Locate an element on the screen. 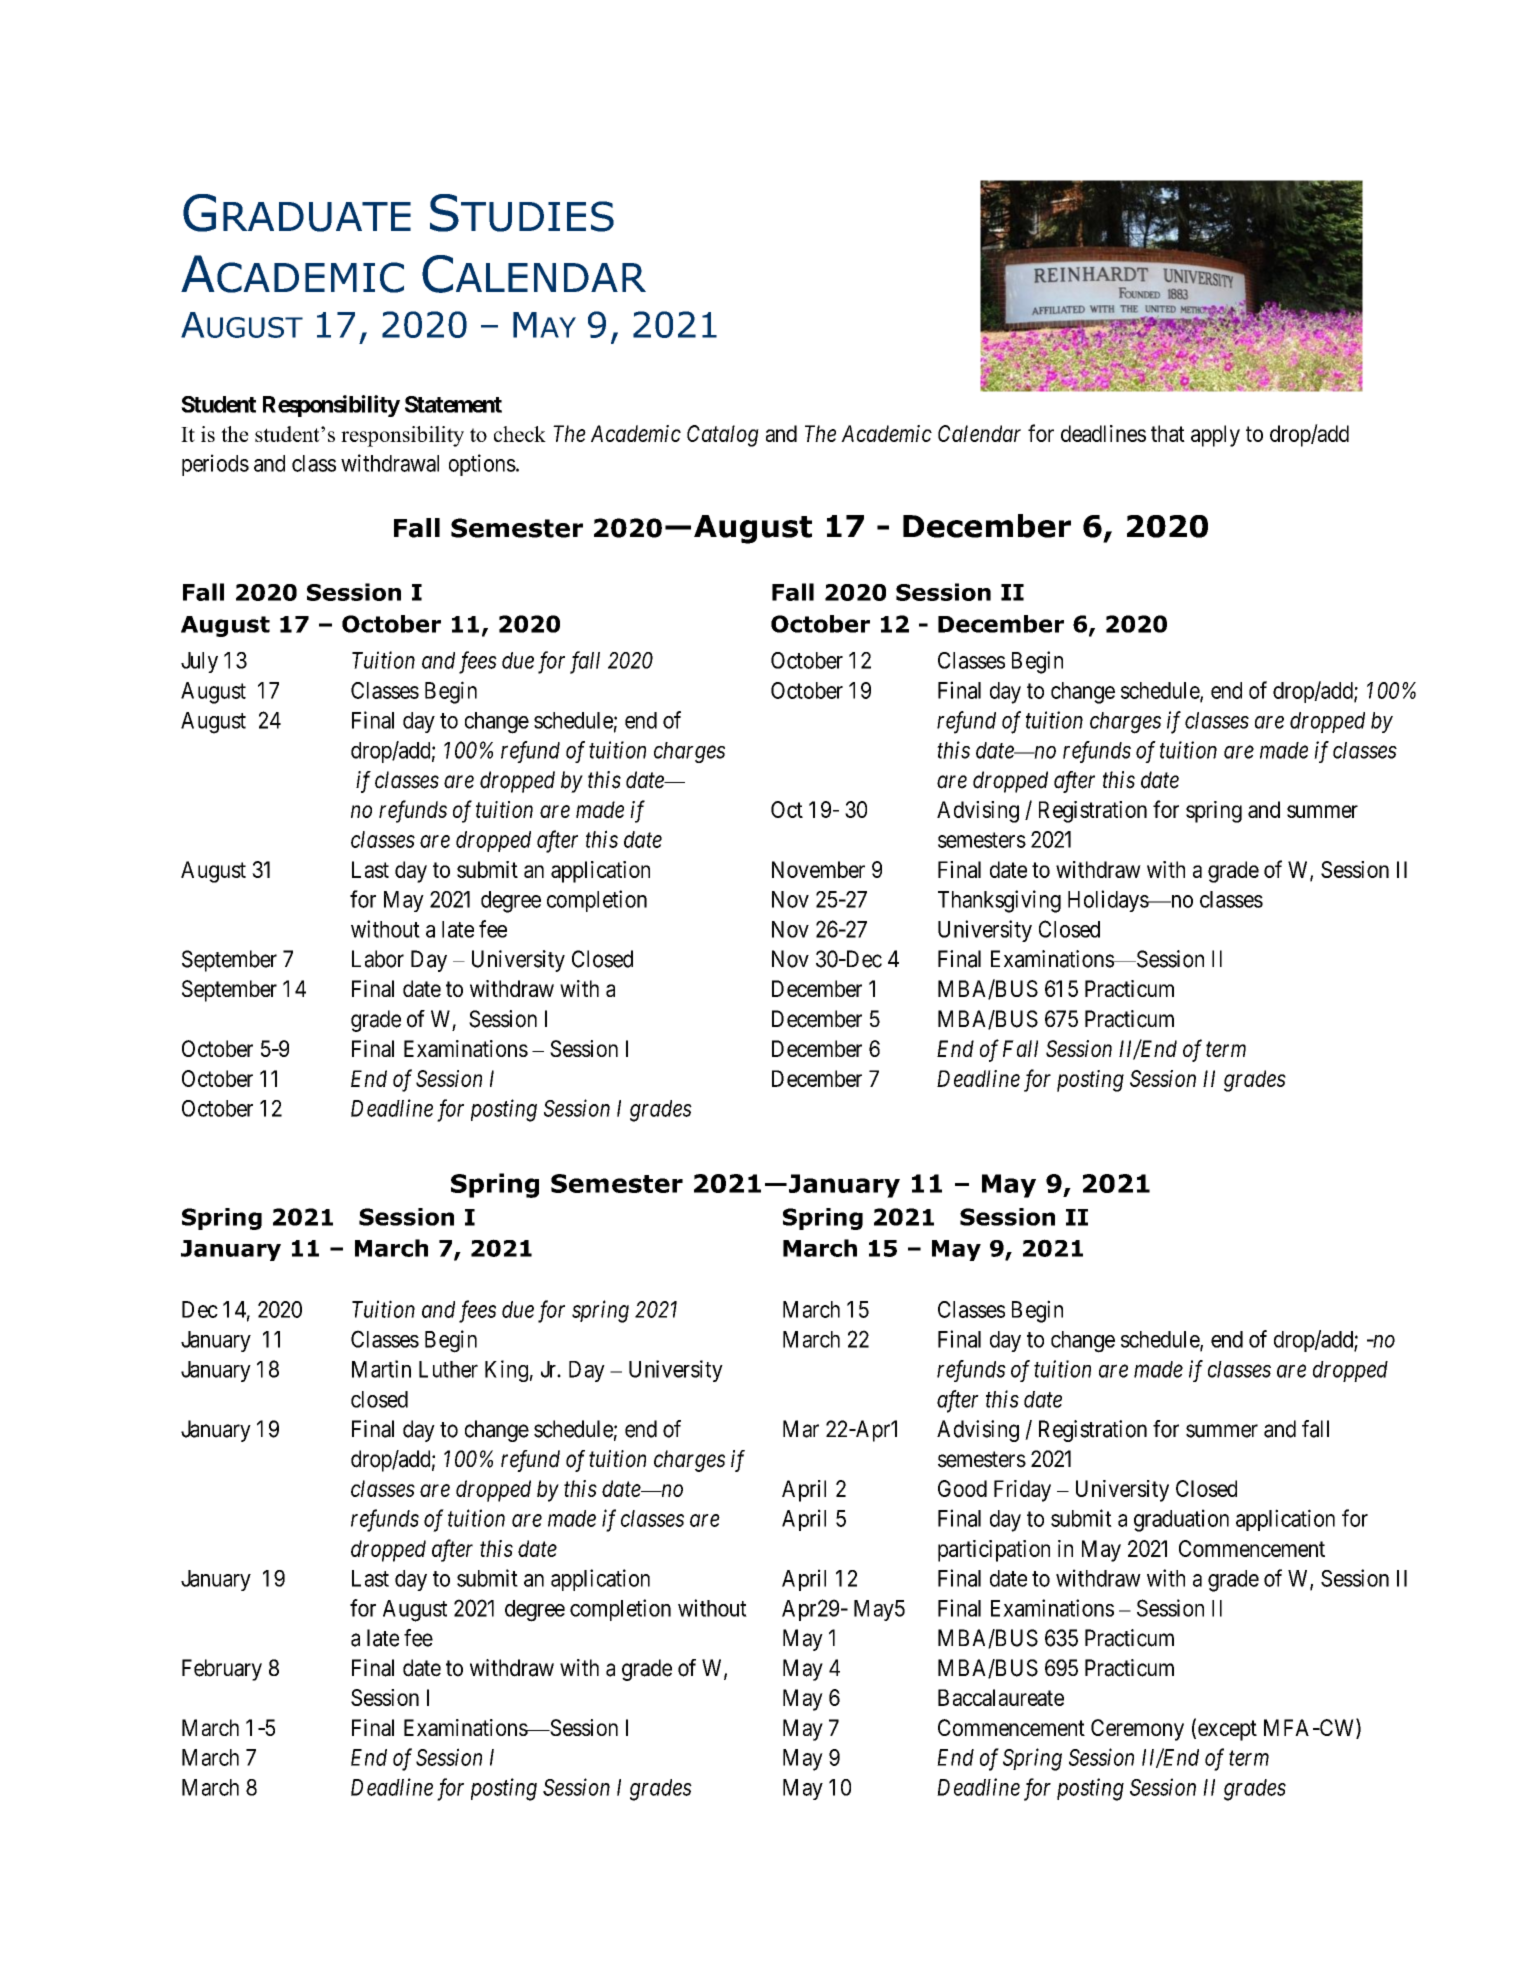  King is located at coordinates (506, 1371).
